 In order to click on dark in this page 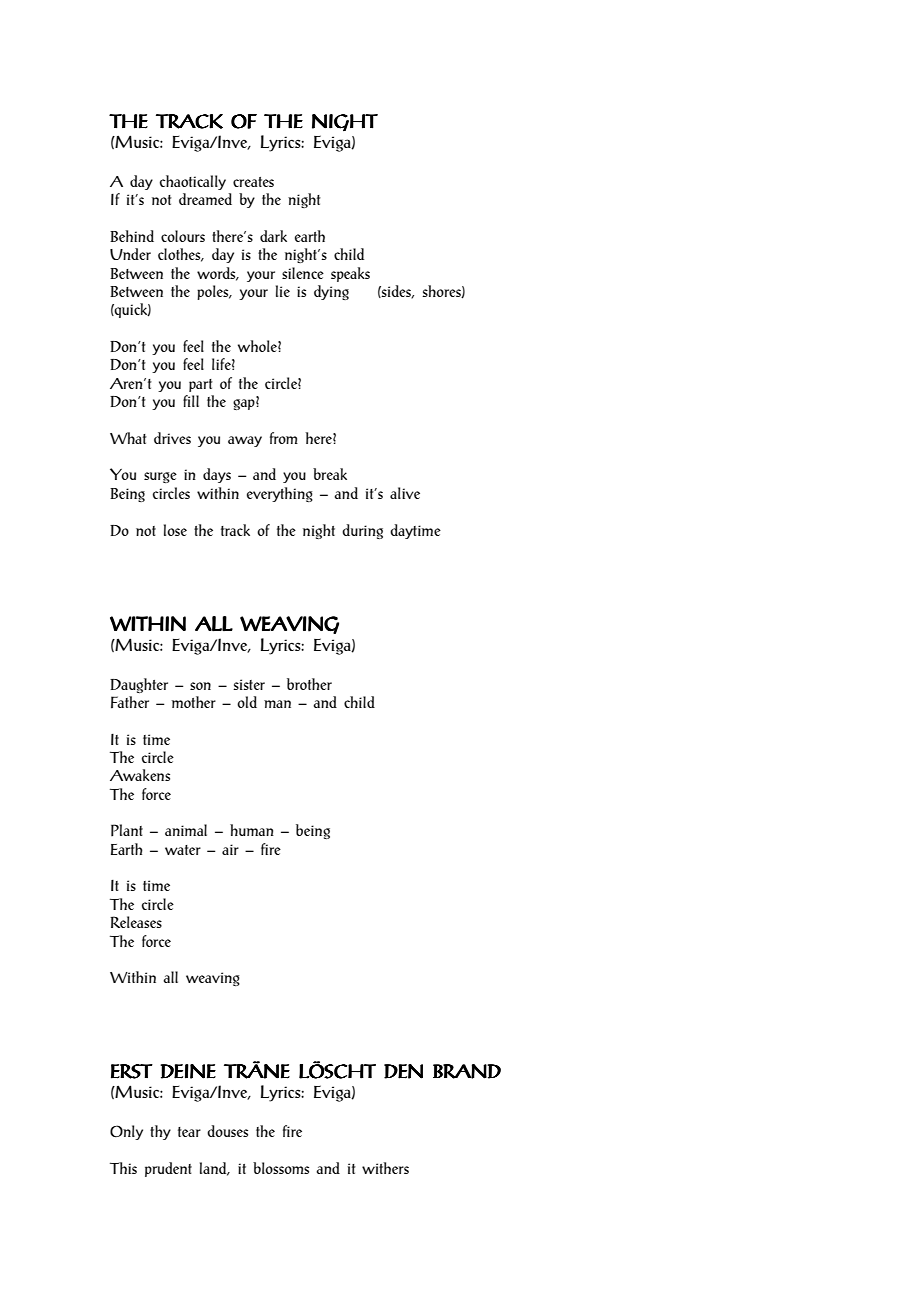, I will do `click(273, 236)`.
